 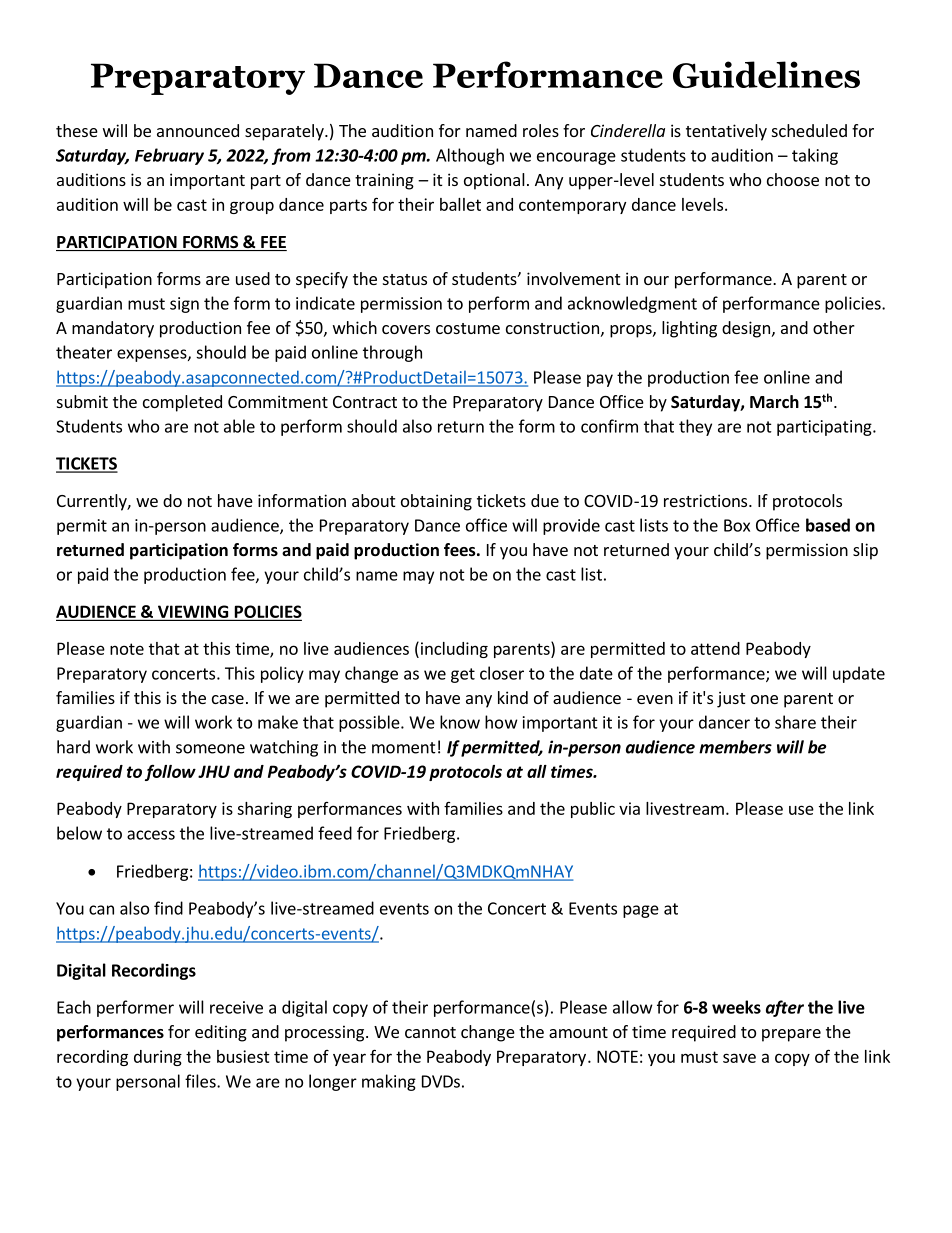 I want to click on Box, so click(x=737, y=525).
